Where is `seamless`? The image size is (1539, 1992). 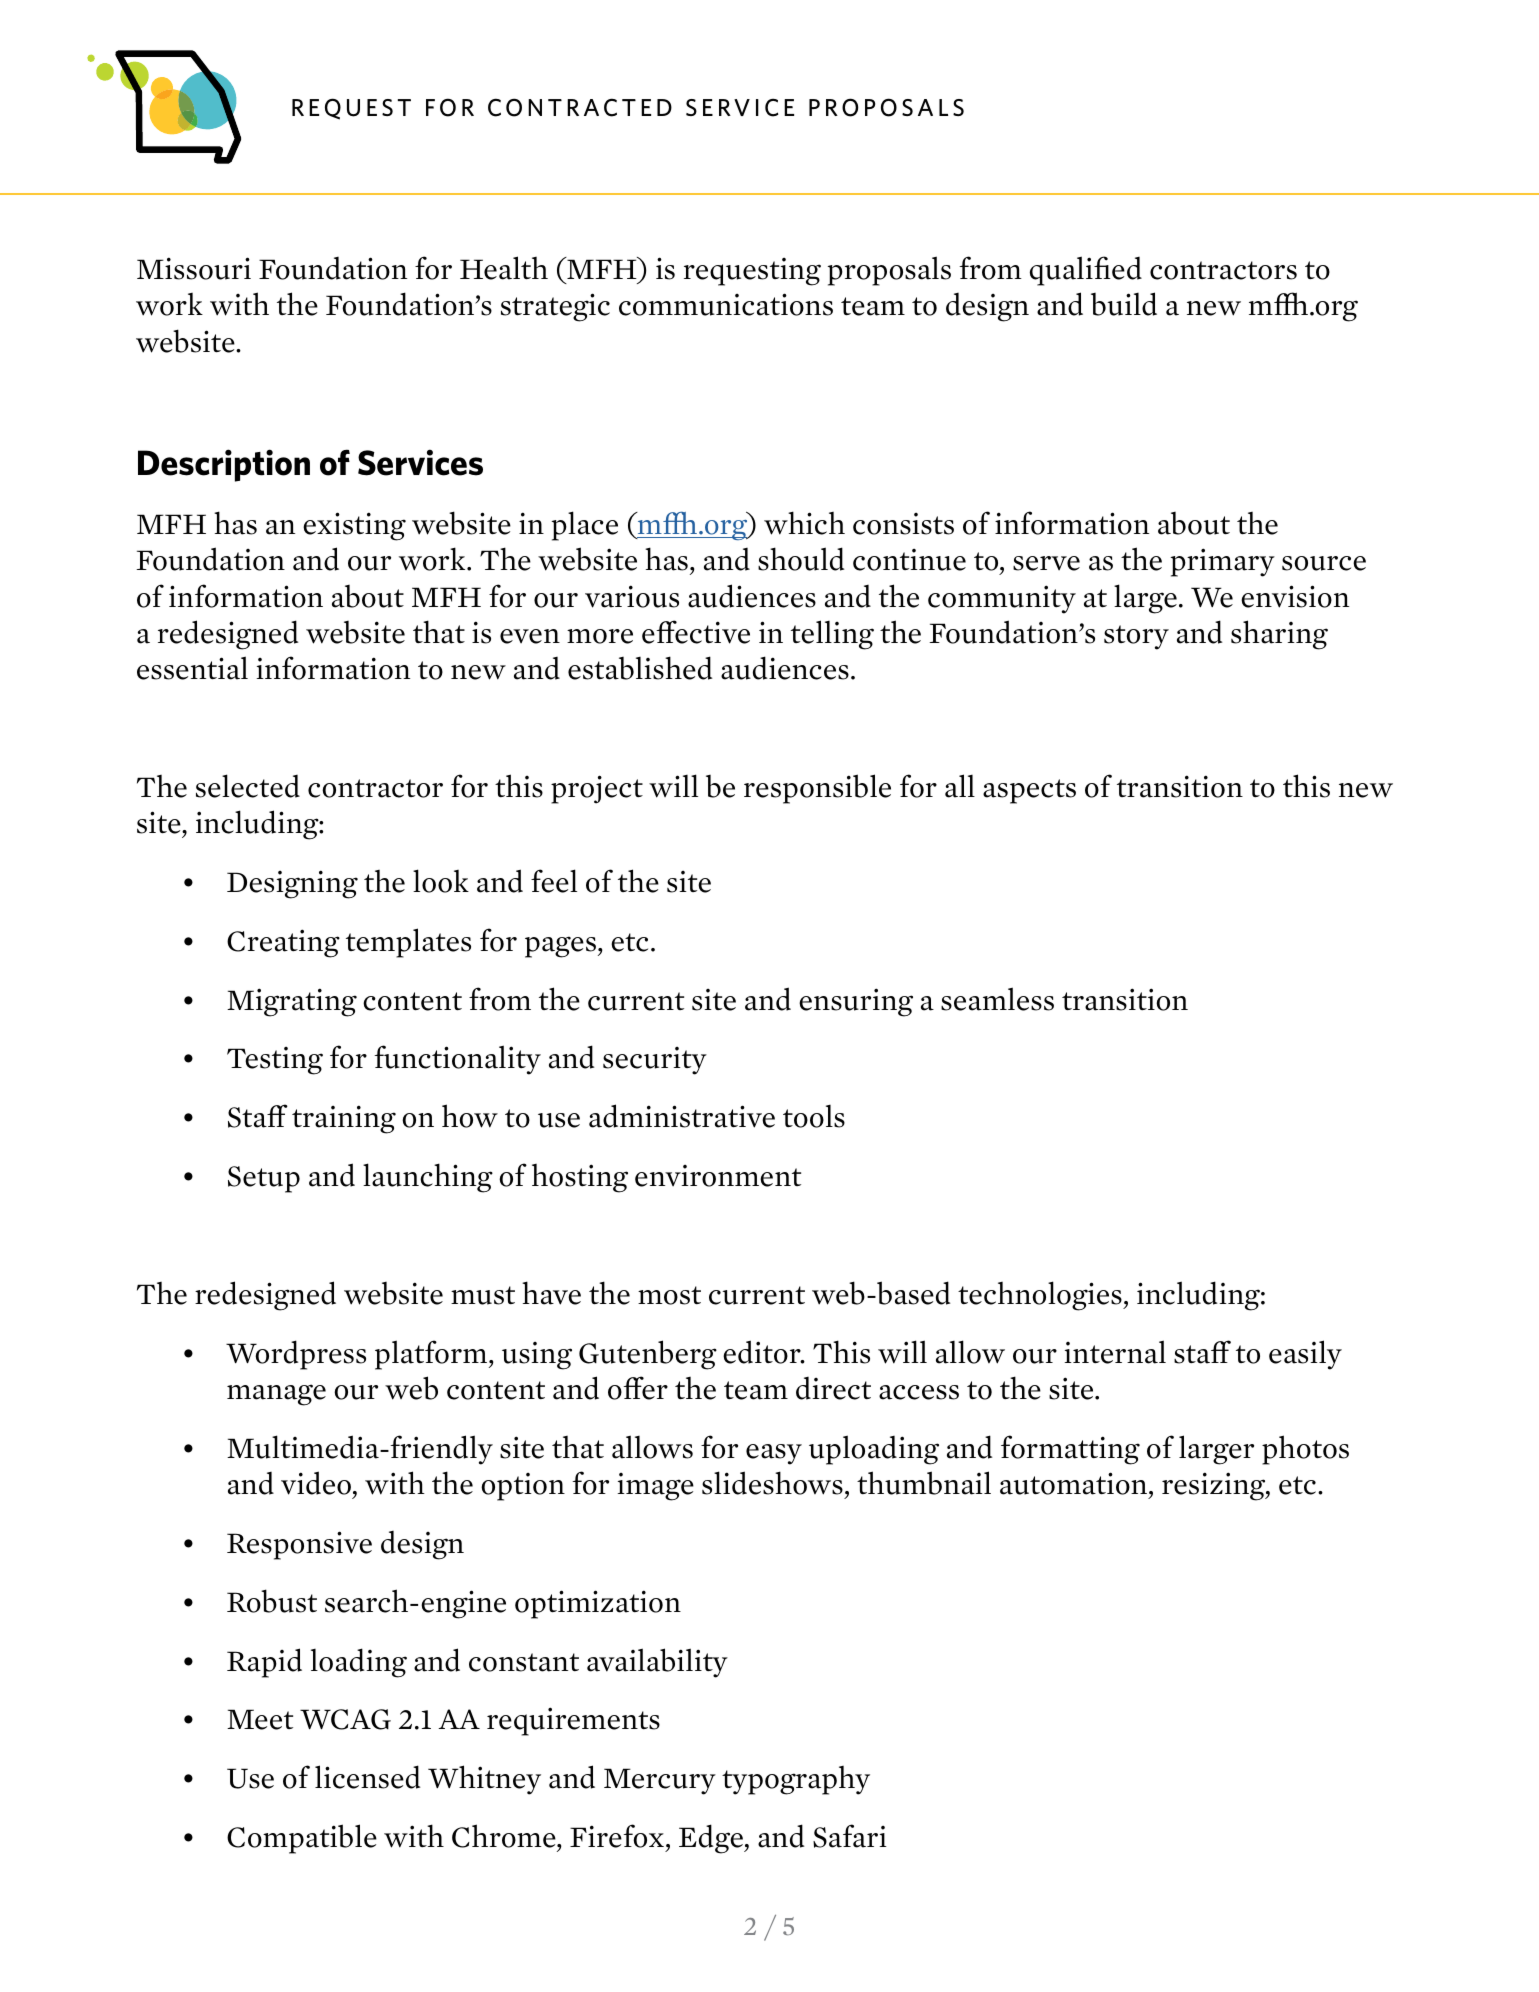 seamless is located at coordinates (997, 999).
